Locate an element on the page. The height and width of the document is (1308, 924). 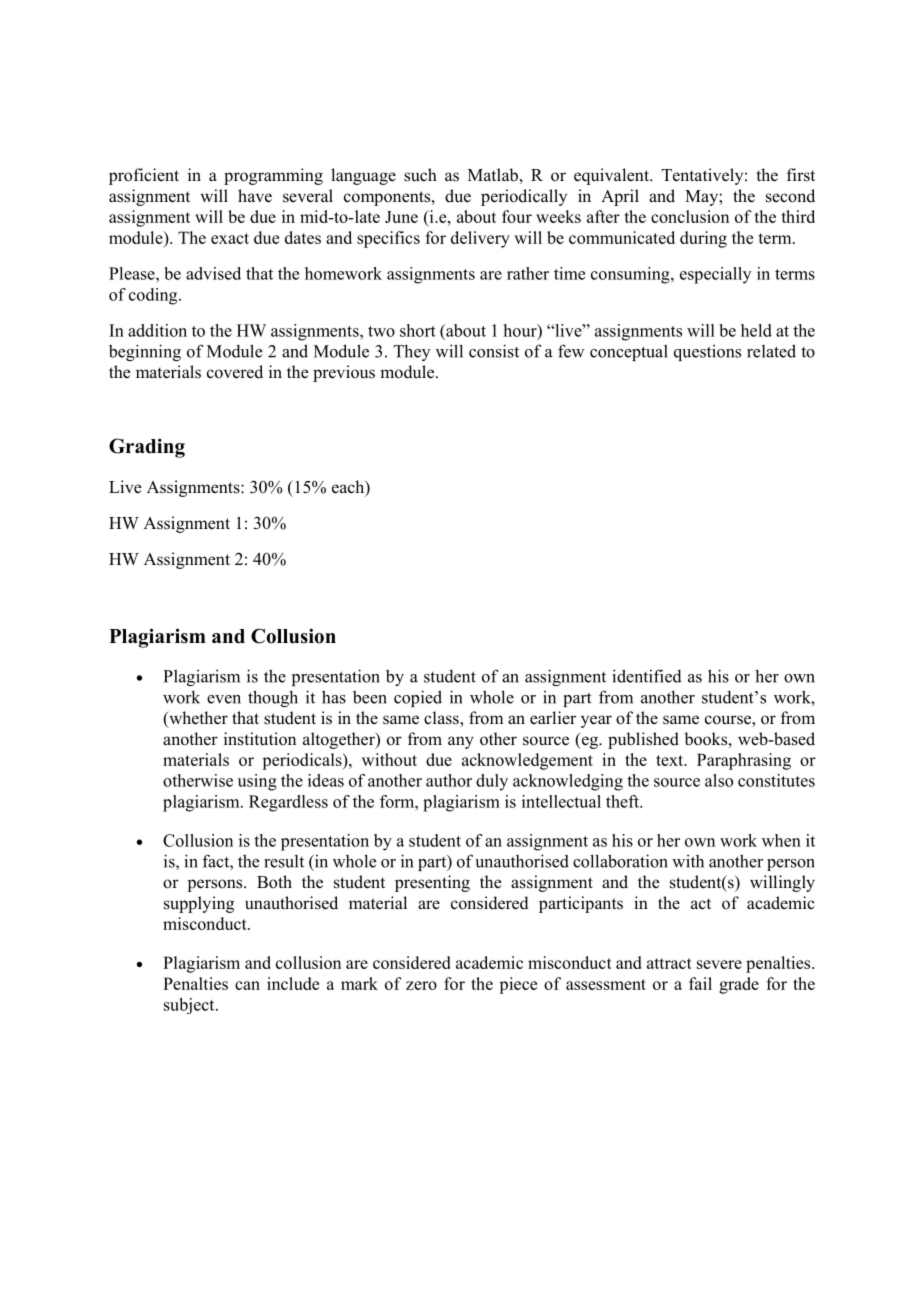
have is located at coordinates (255, 196).
